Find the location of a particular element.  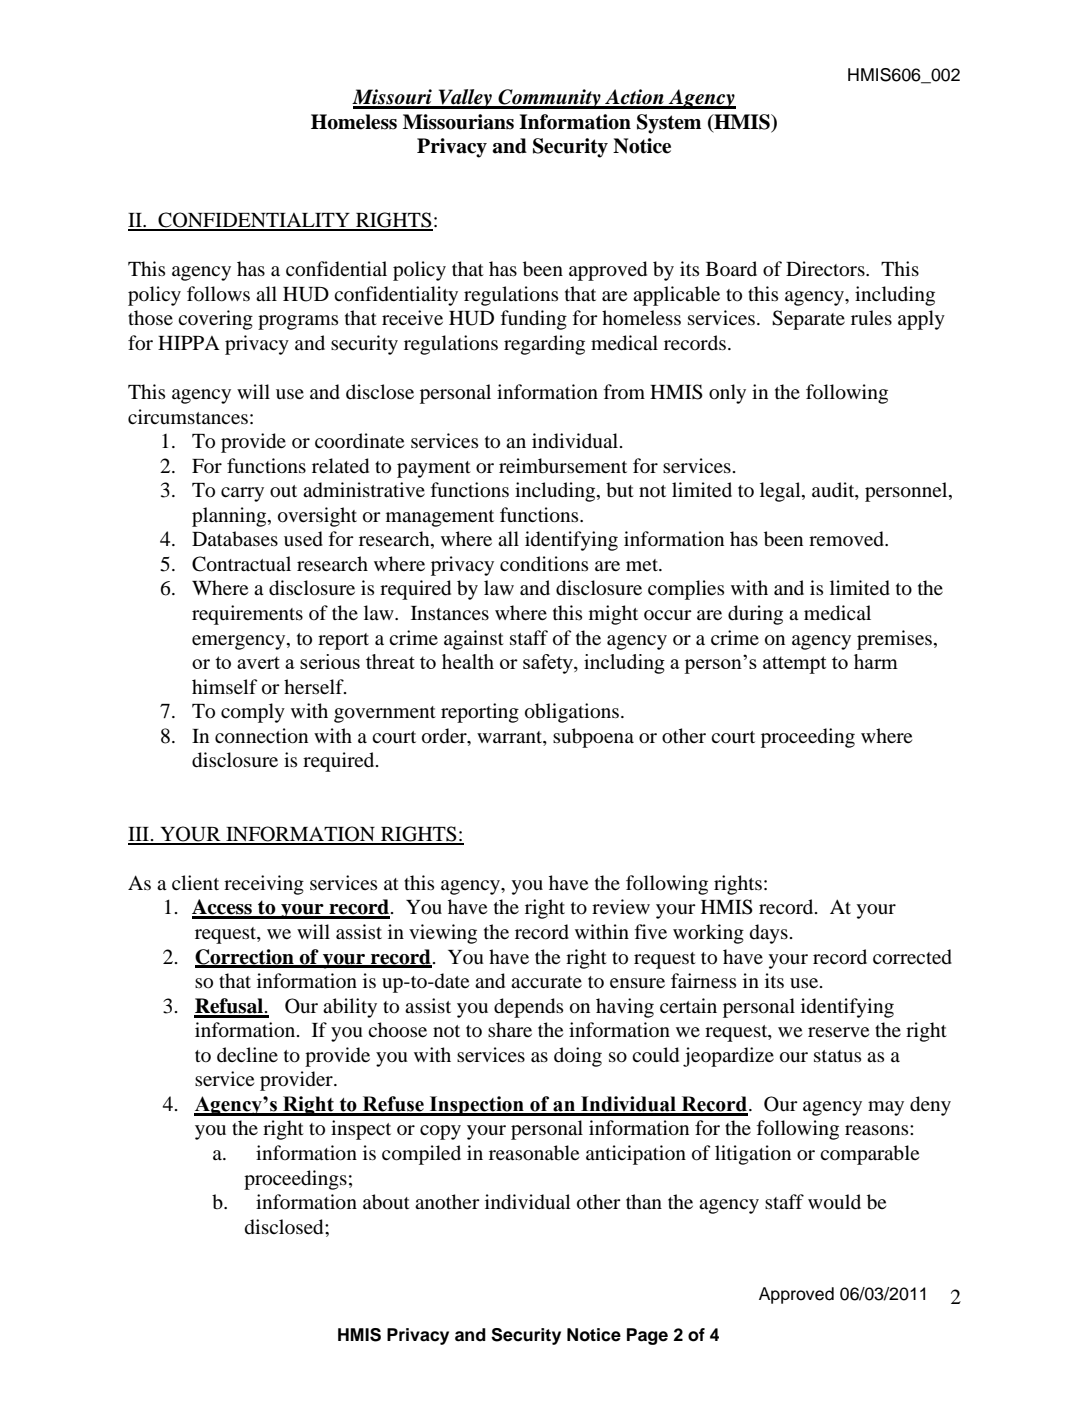

about is located at coordinates (386, 1202).
